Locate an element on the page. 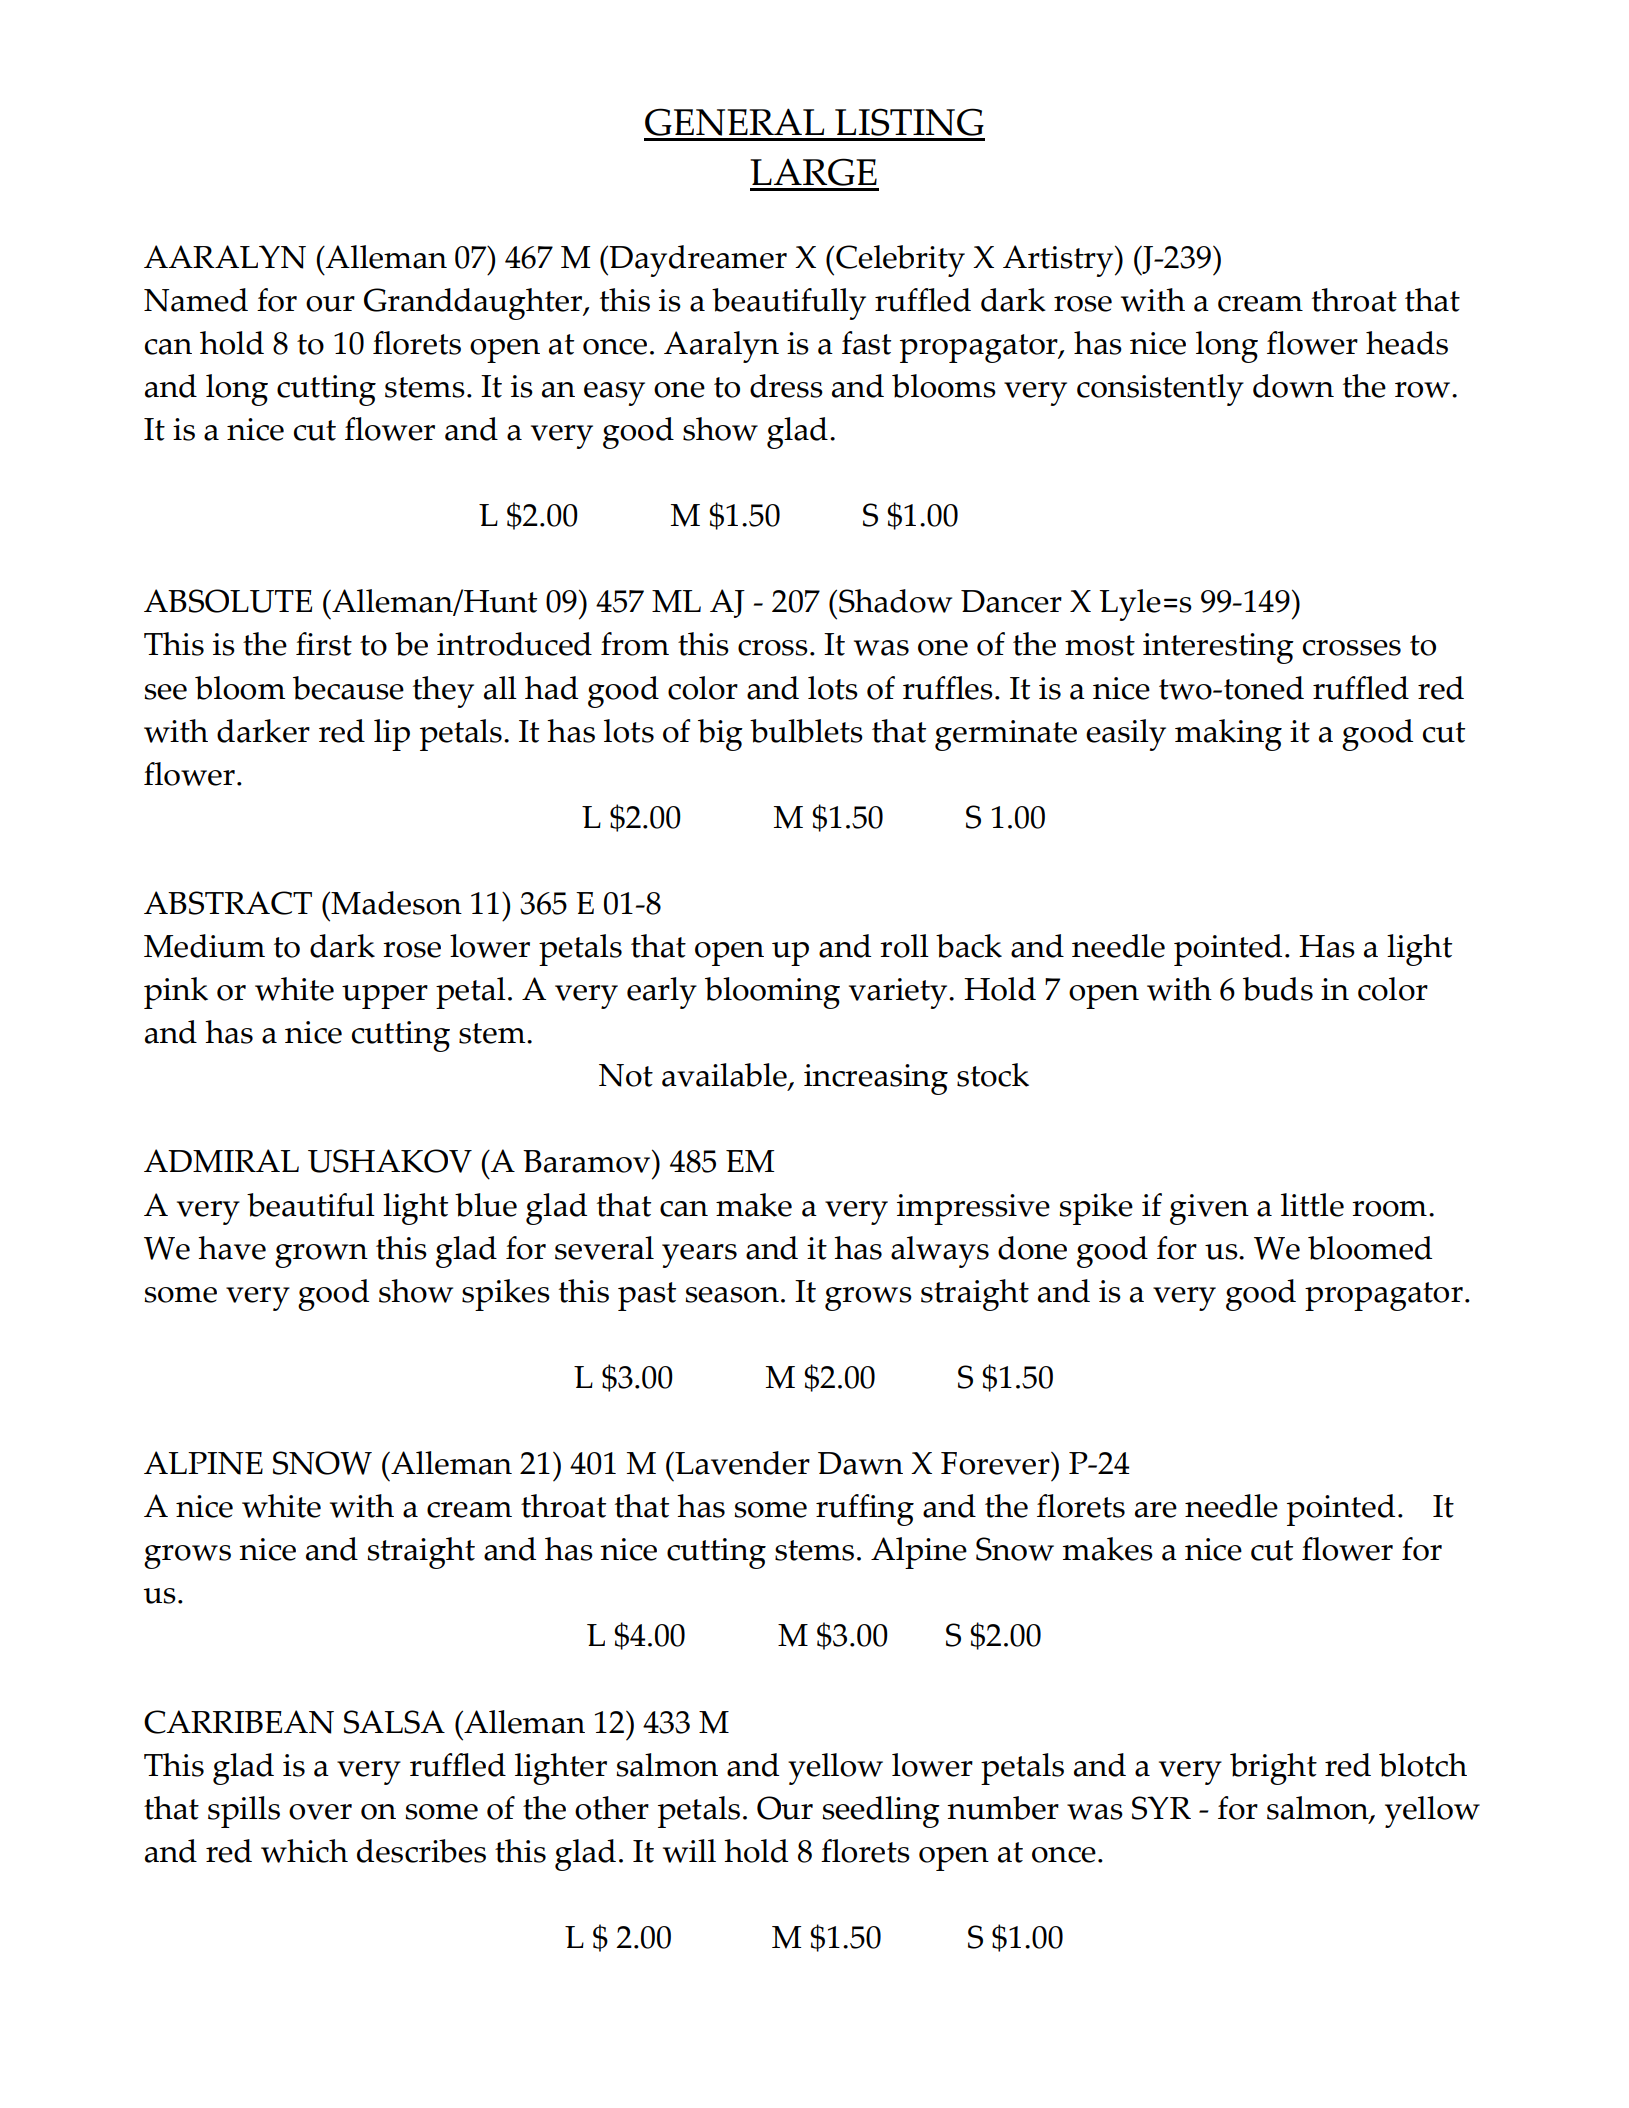 This document has height=2108, width=1629. Named is located at coordinates (196, 300).
